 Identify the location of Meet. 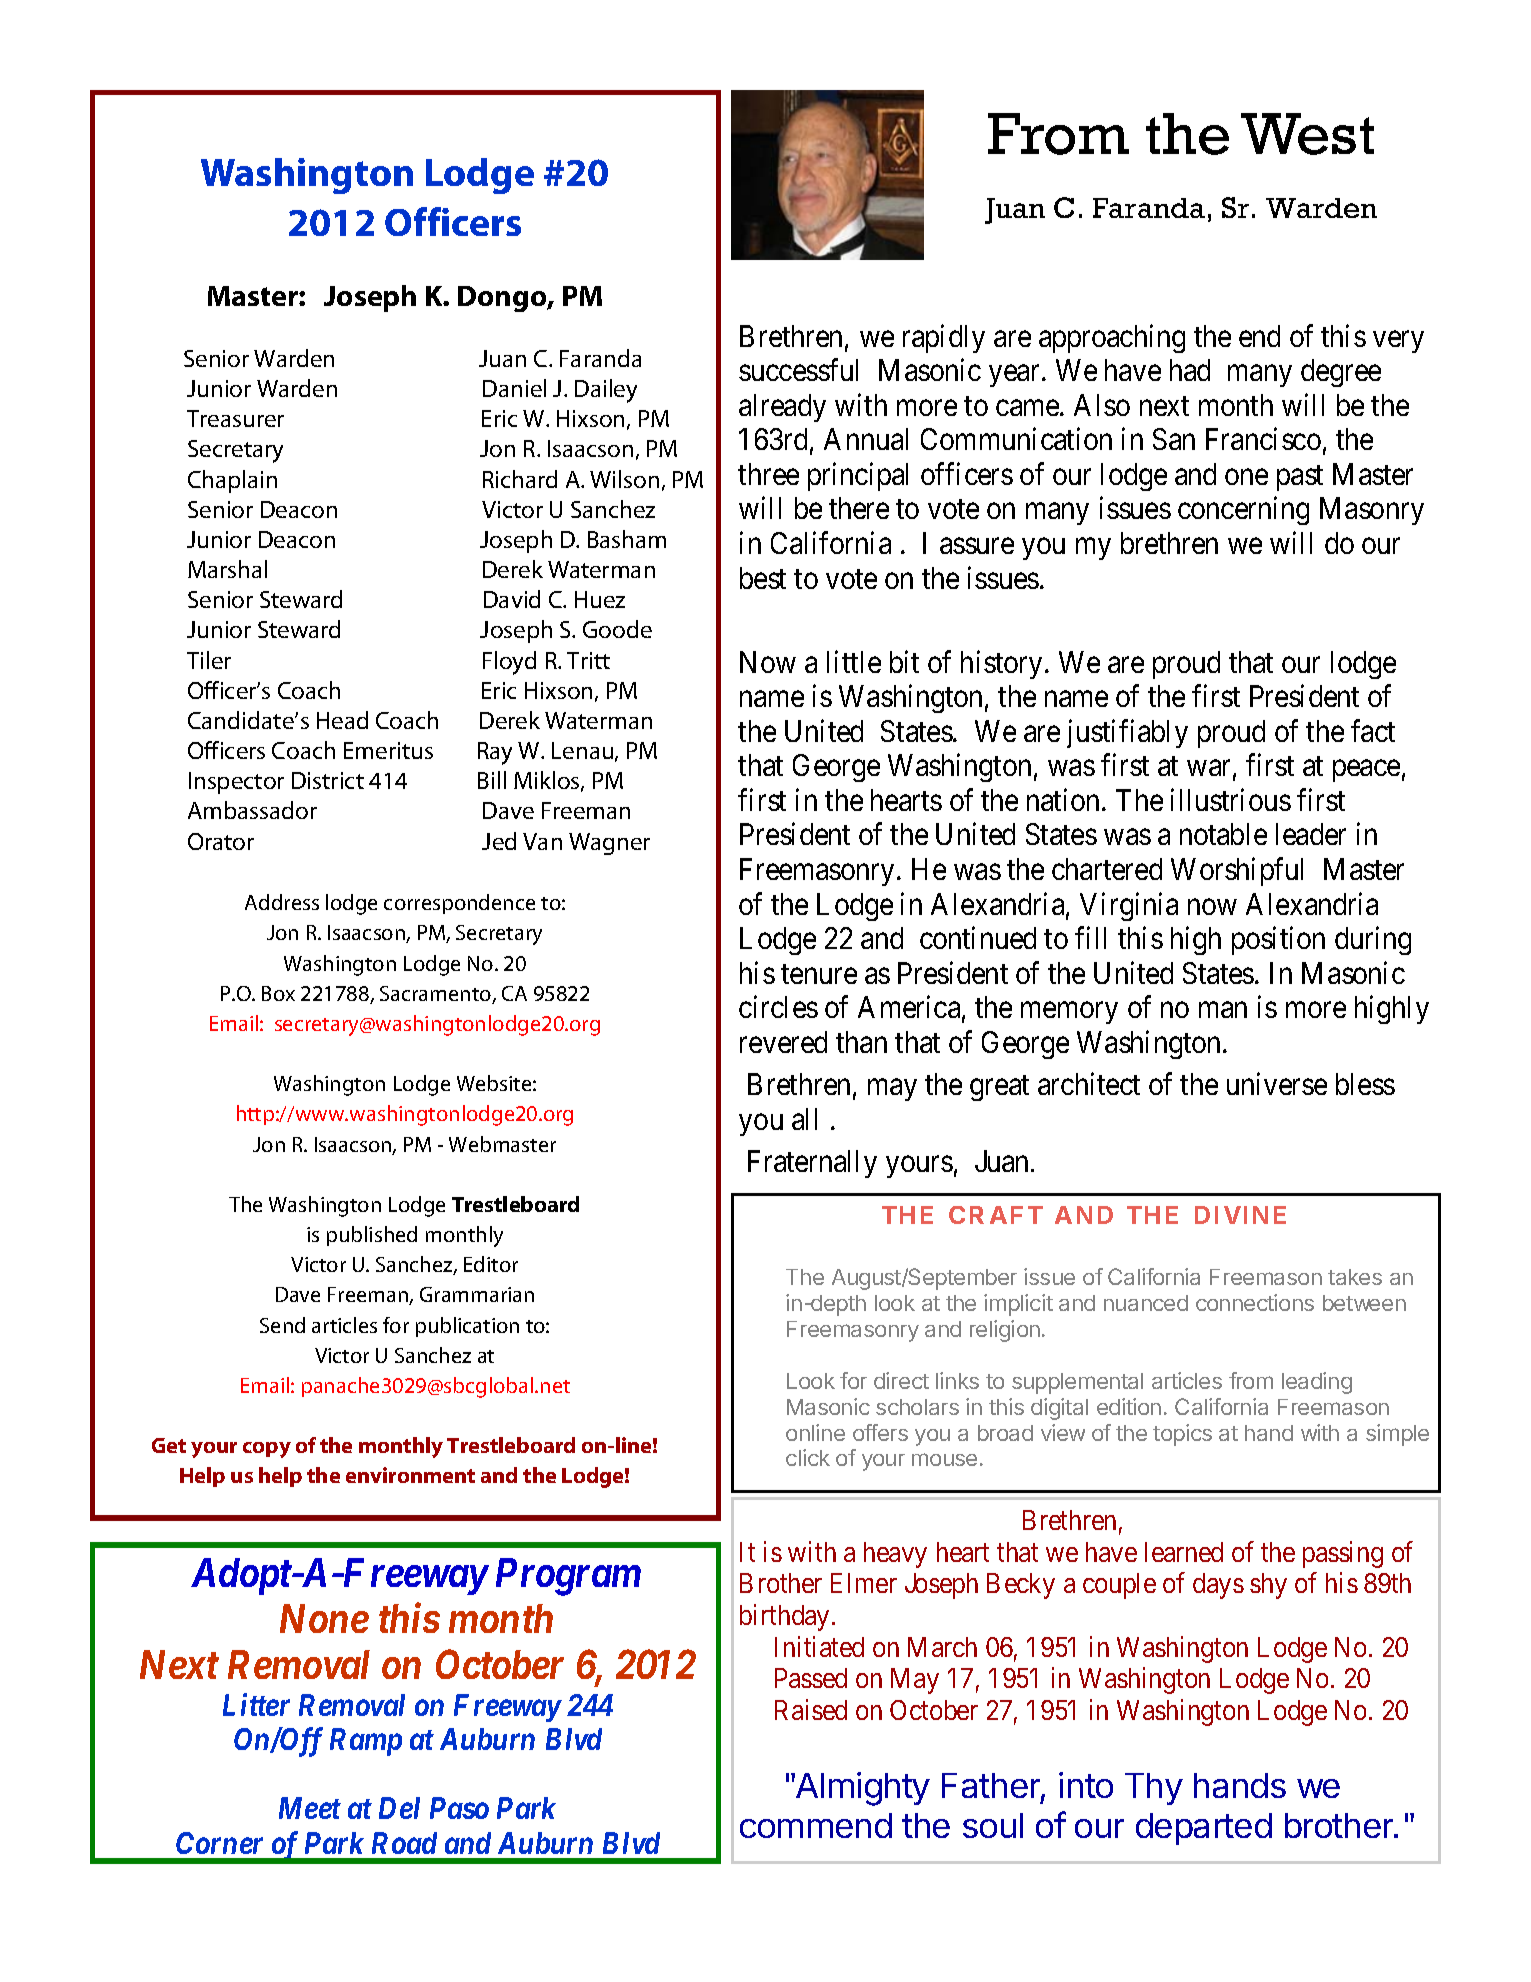
(310, 1808).
